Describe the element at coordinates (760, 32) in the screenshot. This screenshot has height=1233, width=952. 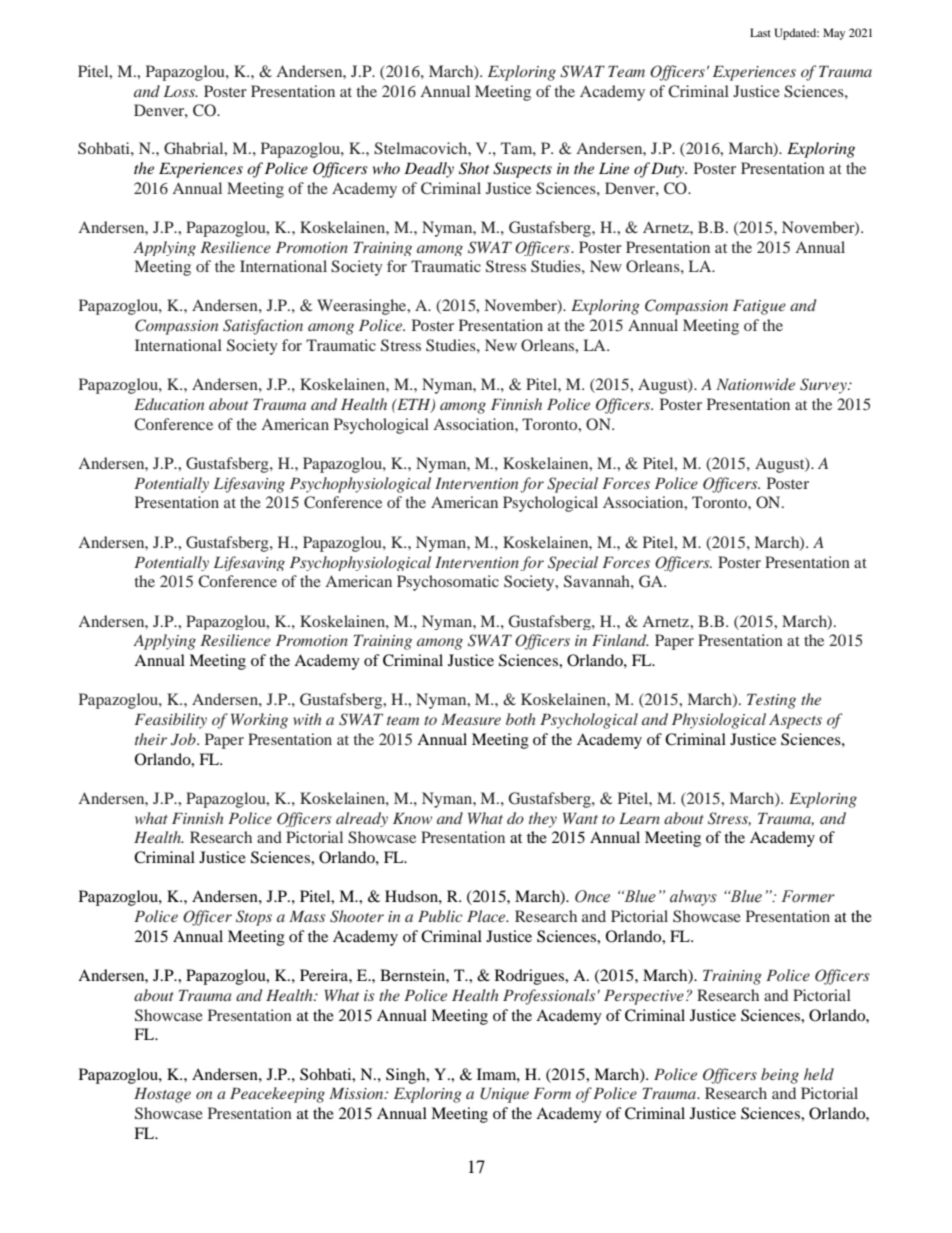
I see `Last` at that location.
